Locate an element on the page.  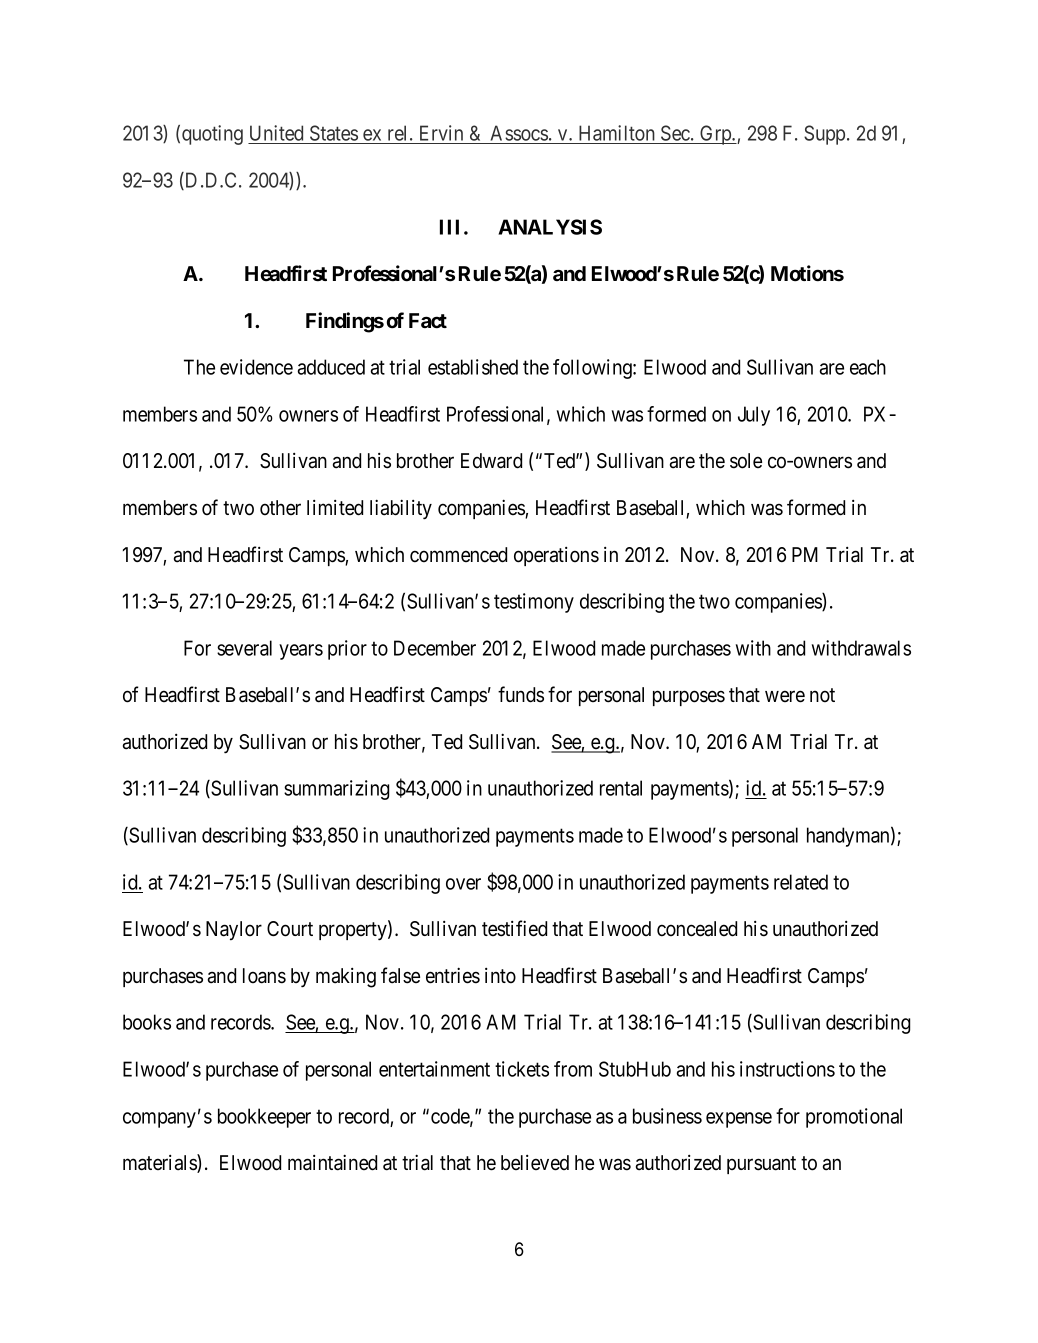
established is located at coordinates (473, 367).
